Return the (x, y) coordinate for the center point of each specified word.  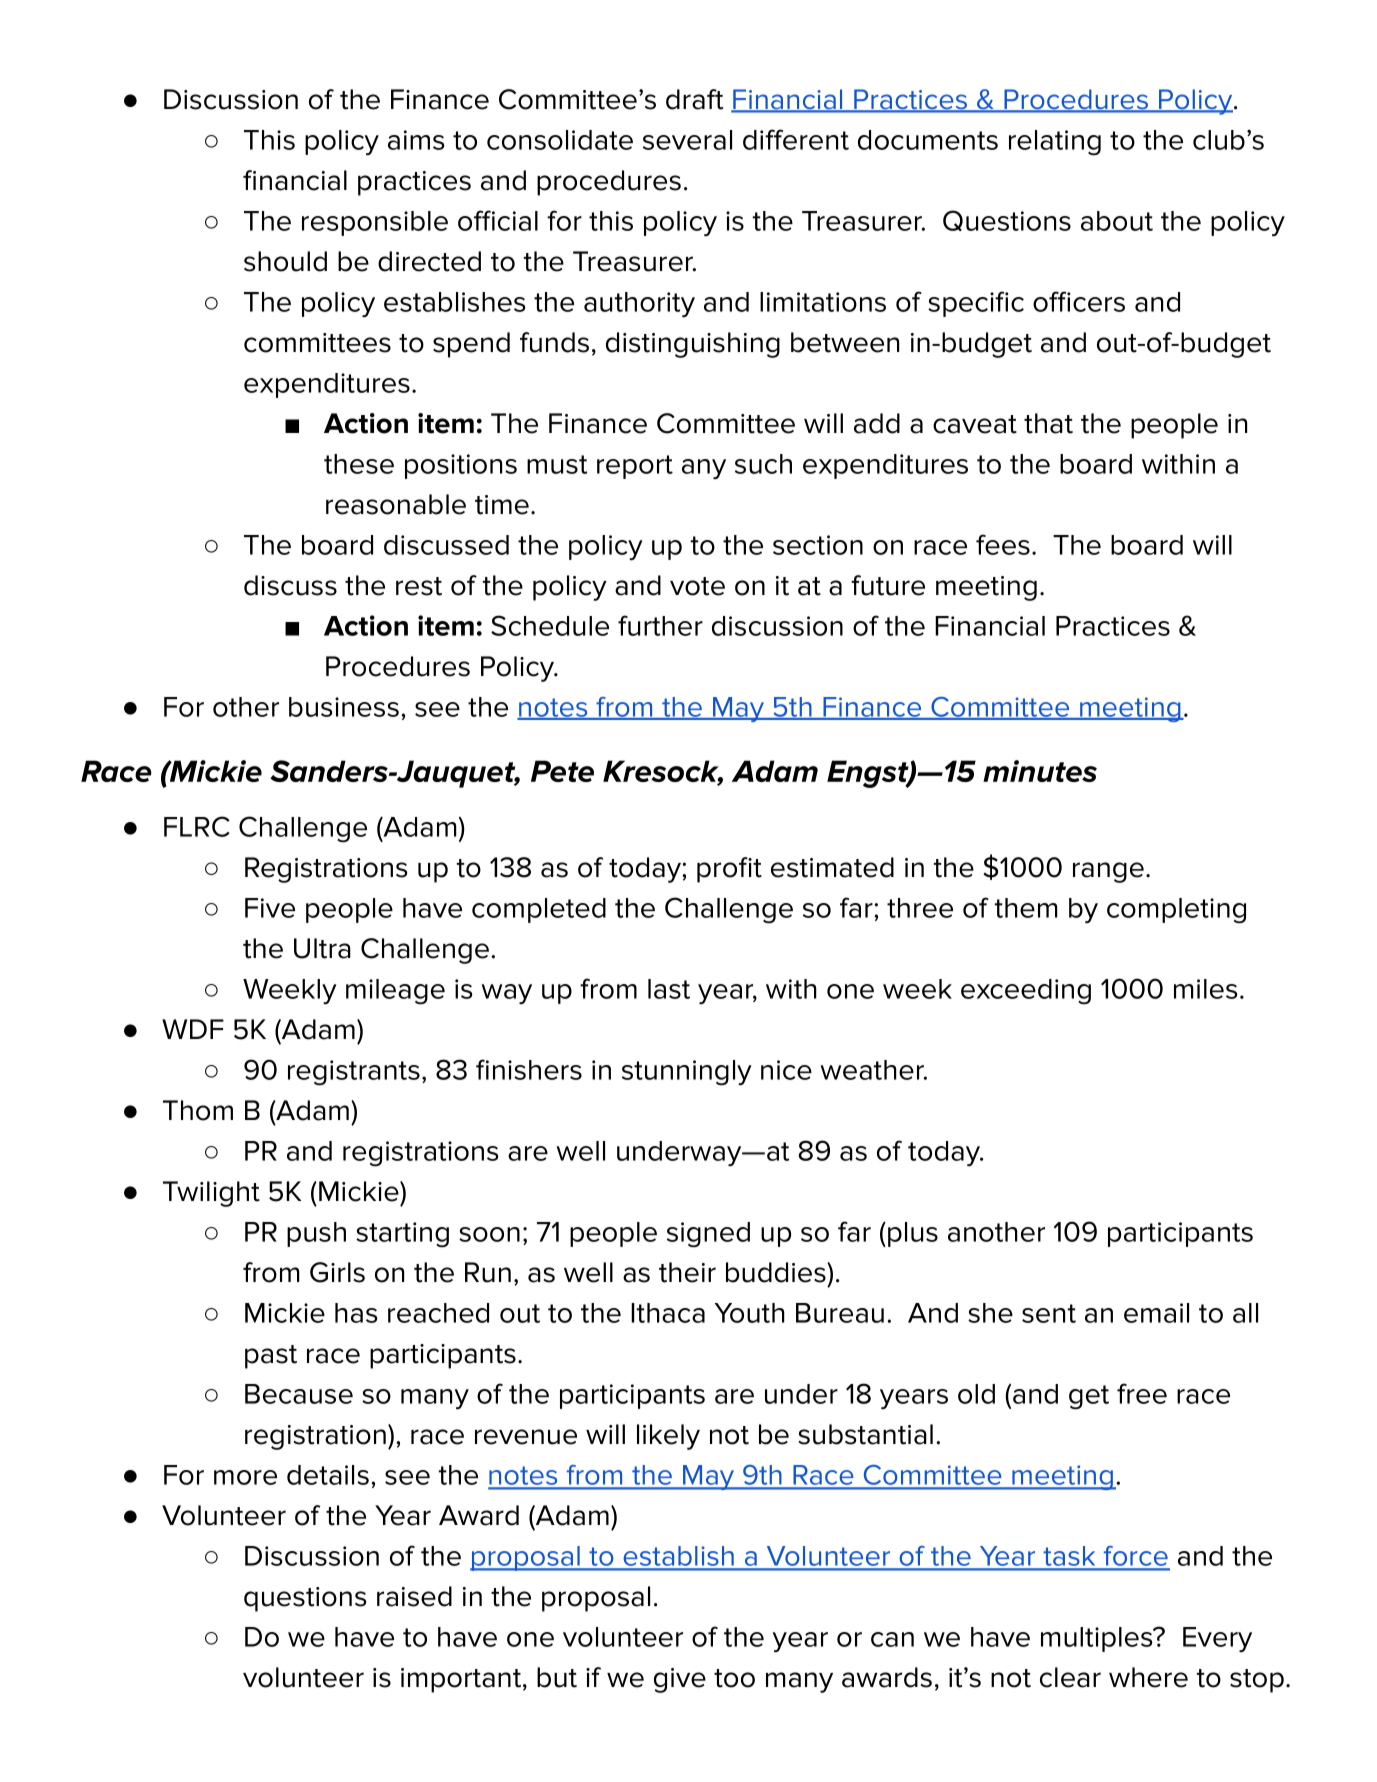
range (1108, 872)
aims (416, 140)
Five (270, 908)
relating (1055, 143)
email (1156, 1313)
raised (414, 1596)
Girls (337, 1272)
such (763, 464)
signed (708, 1235)
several (687, 140)
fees (1003, 544)
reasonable (396, 504)
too (734, 1678)
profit (729, 870)
